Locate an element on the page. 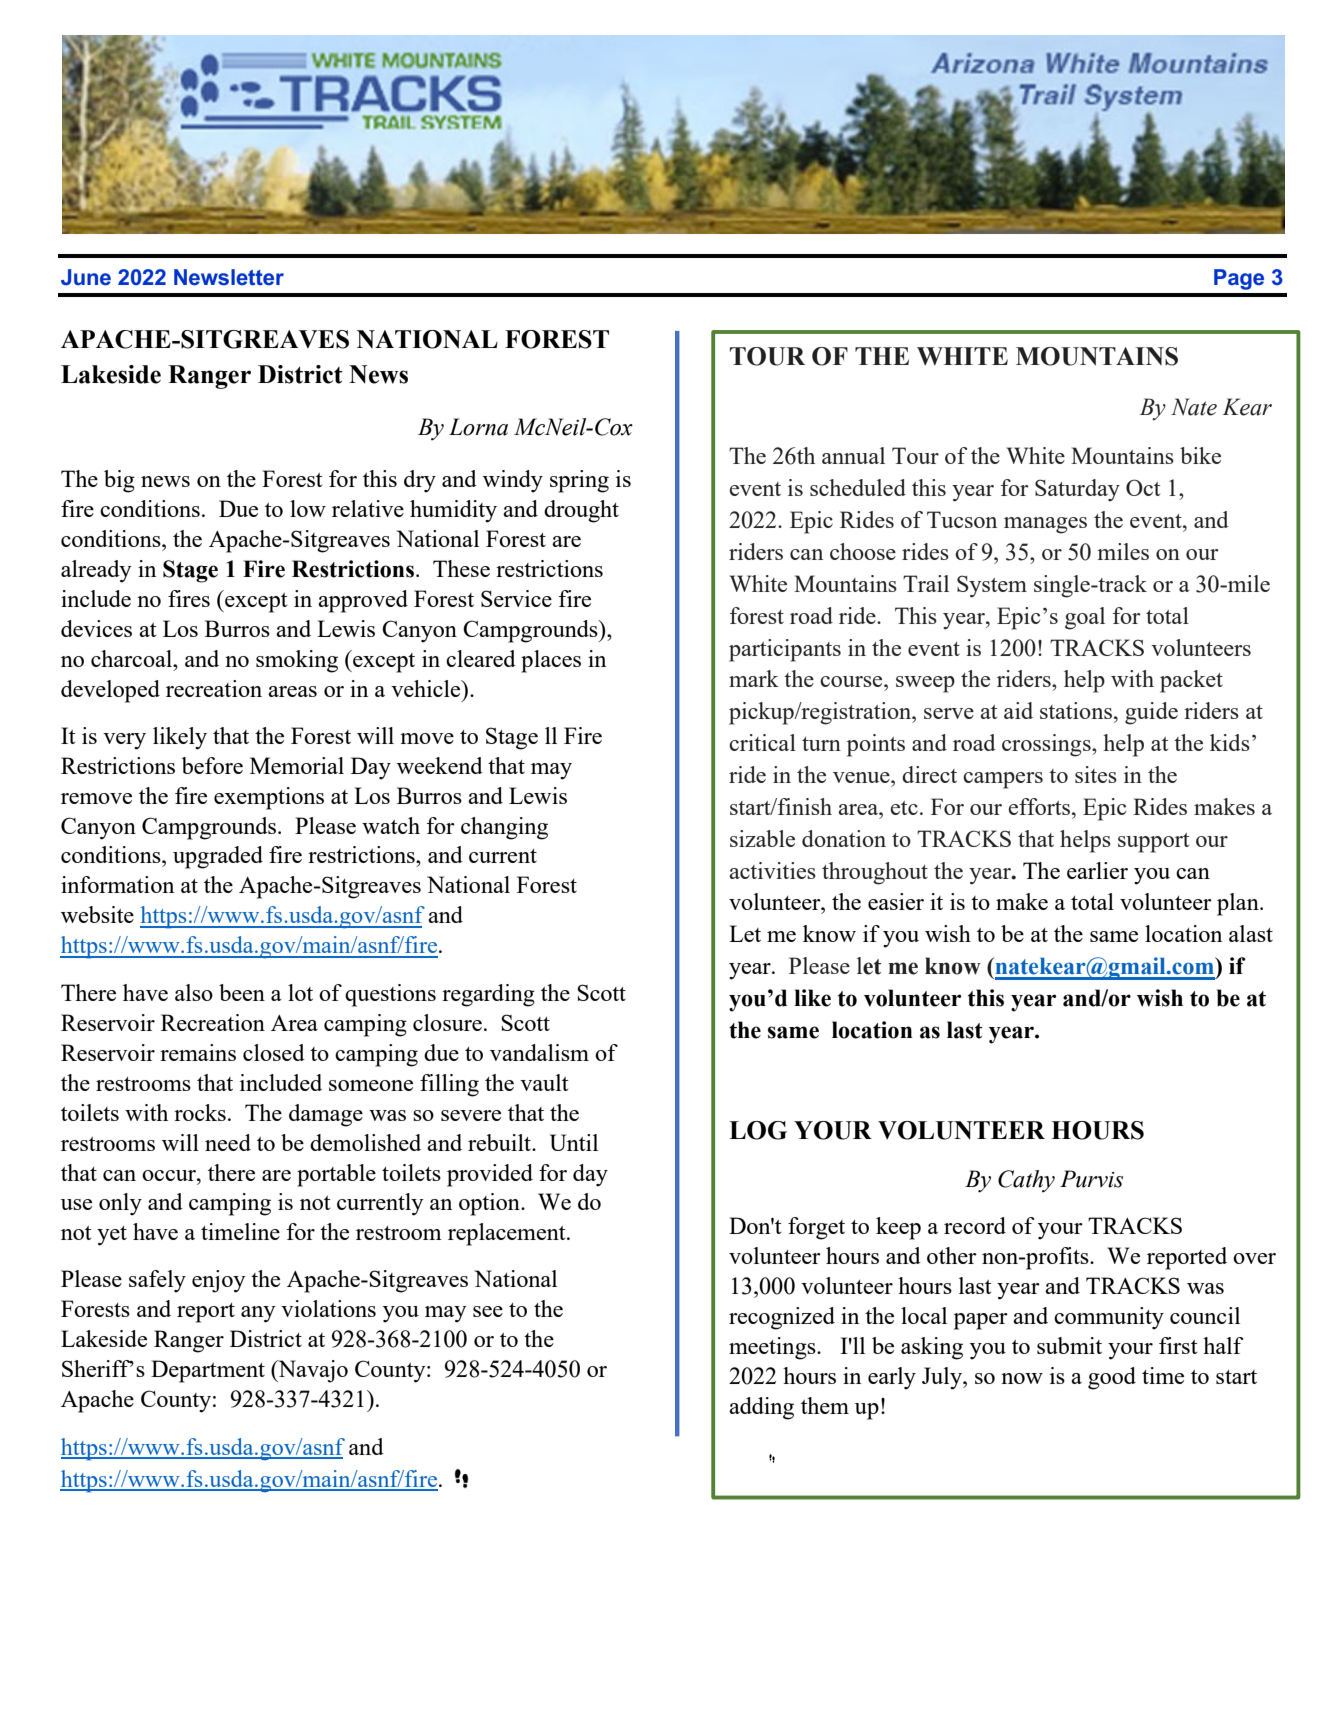 This image has width=1341, height=1736. Lorna is located at coordinates (478, 427).
